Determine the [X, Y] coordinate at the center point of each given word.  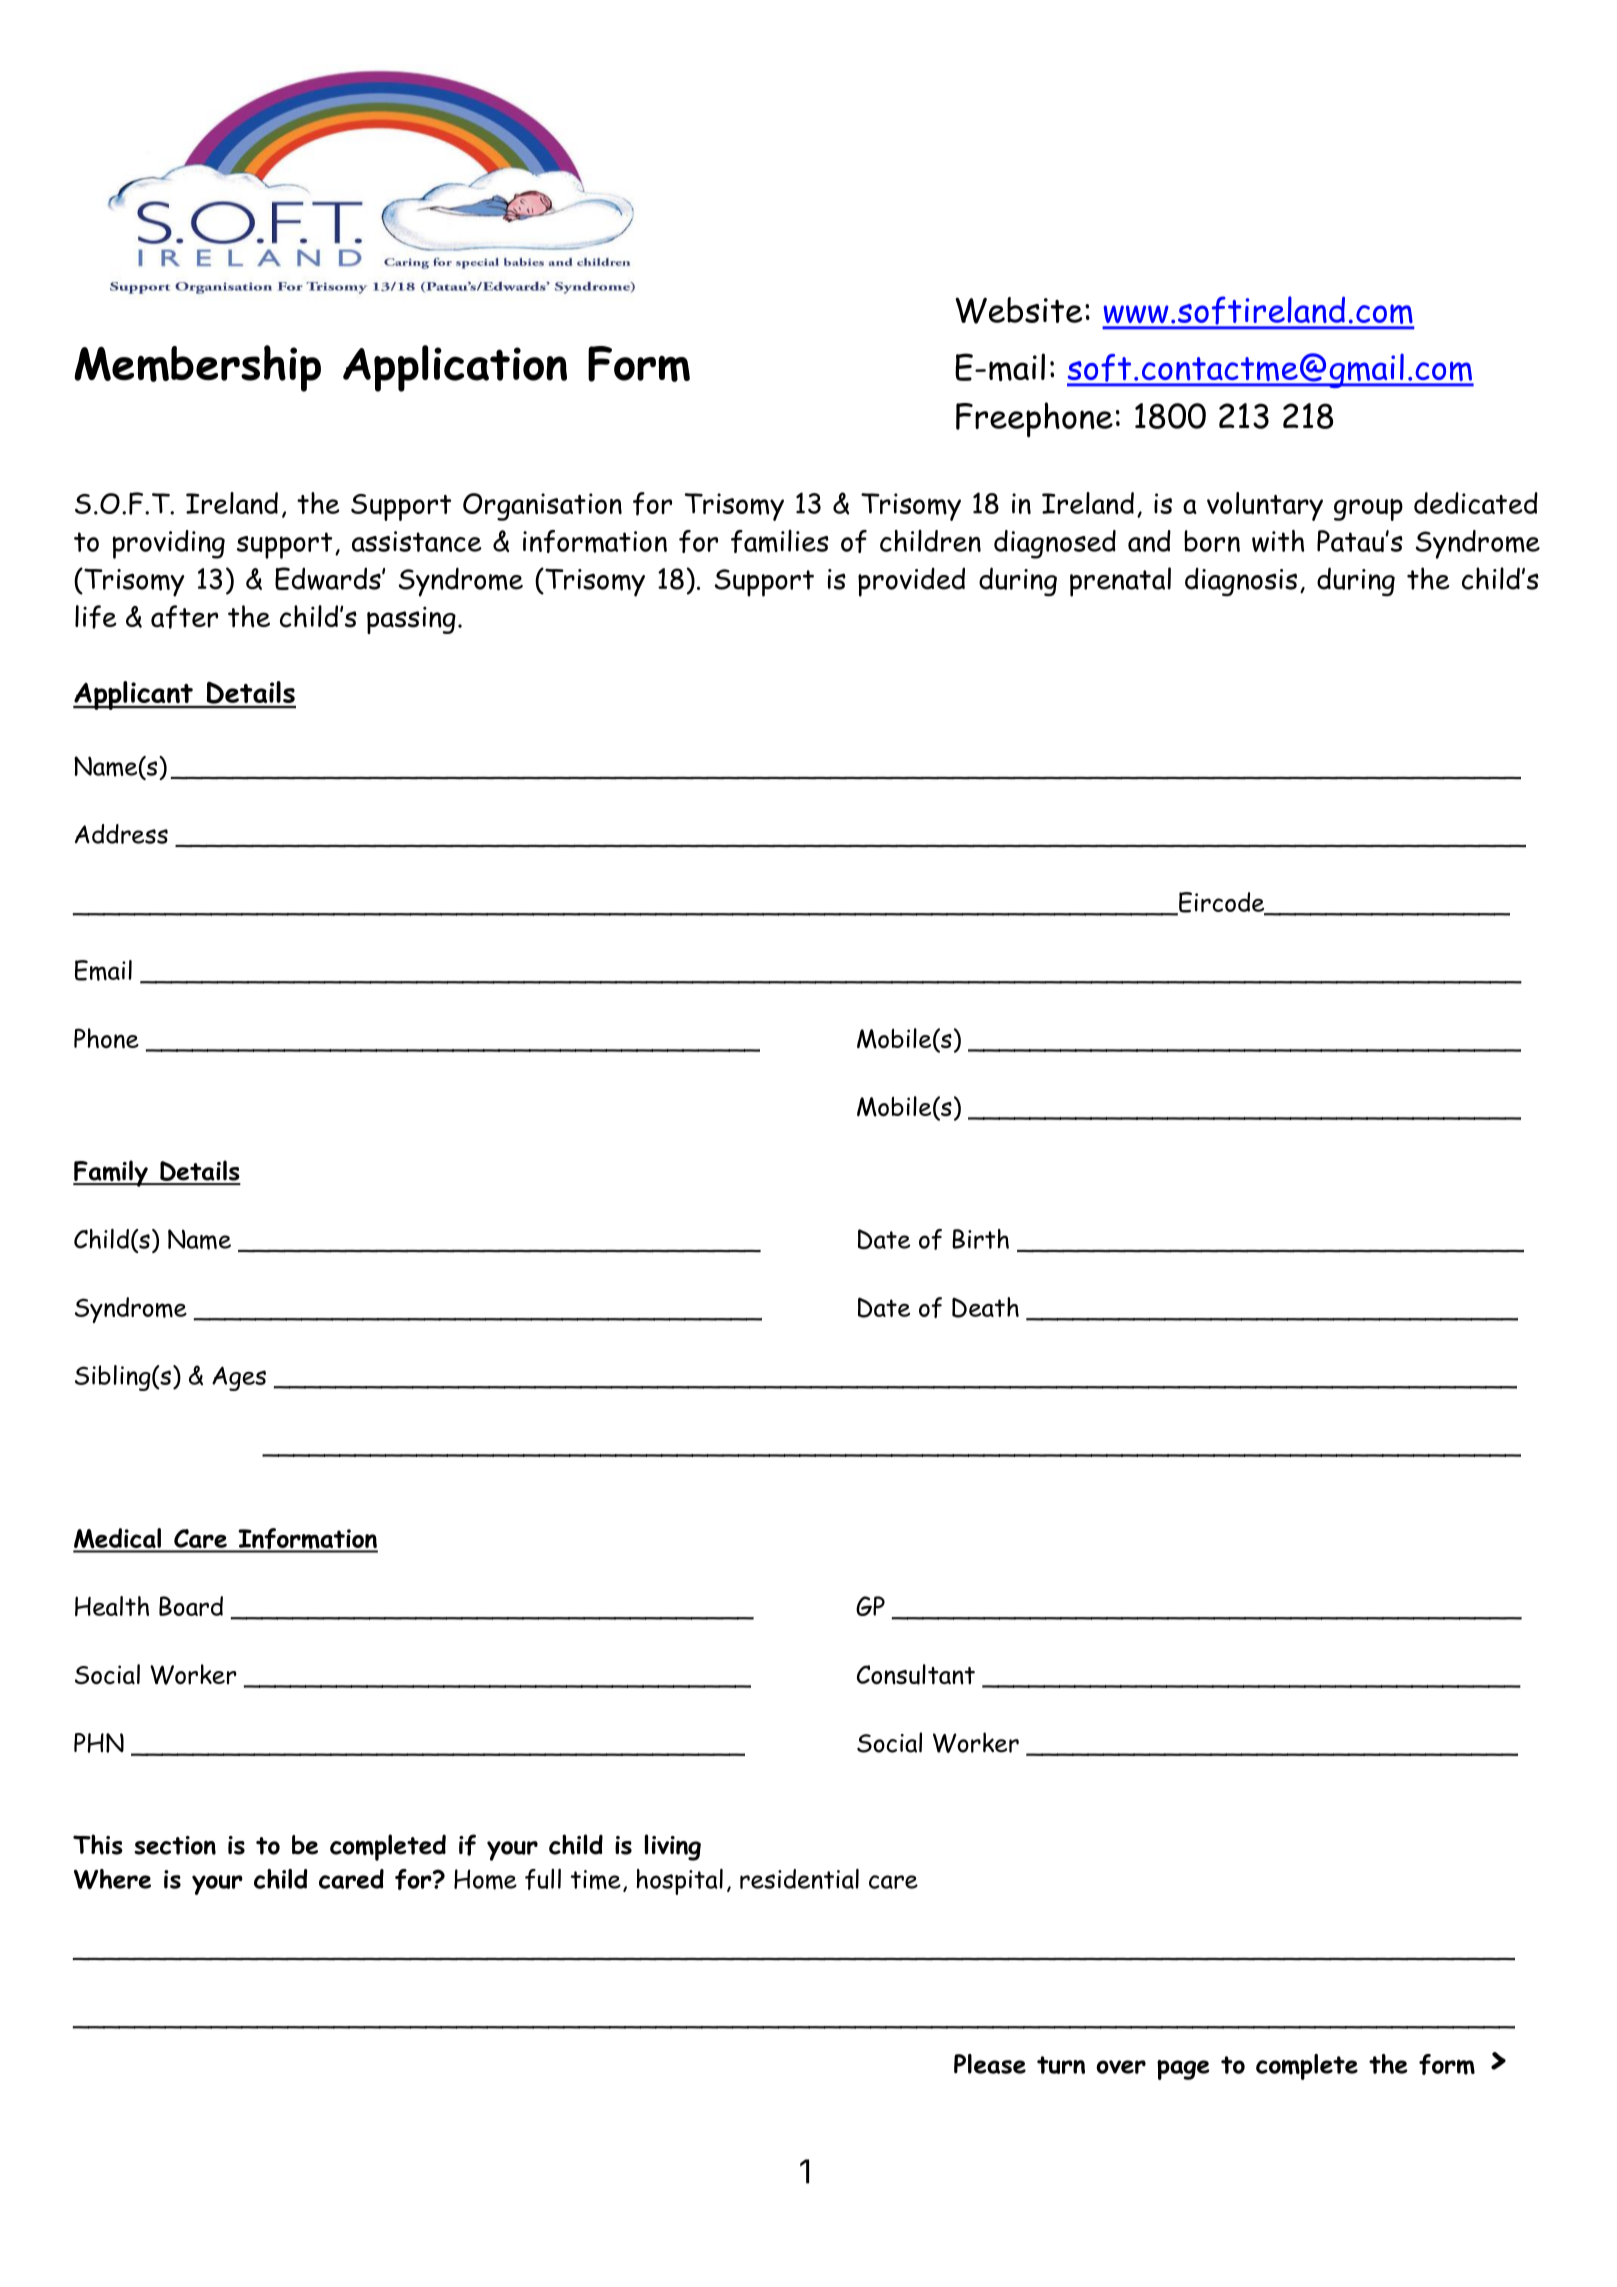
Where [112, 1879]
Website [1018, 310]
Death [985, 1307]
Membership [197, 368]
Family [111, 1173]
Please [990, 2064]
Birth [980, 1239]
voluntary [1265, 506]
